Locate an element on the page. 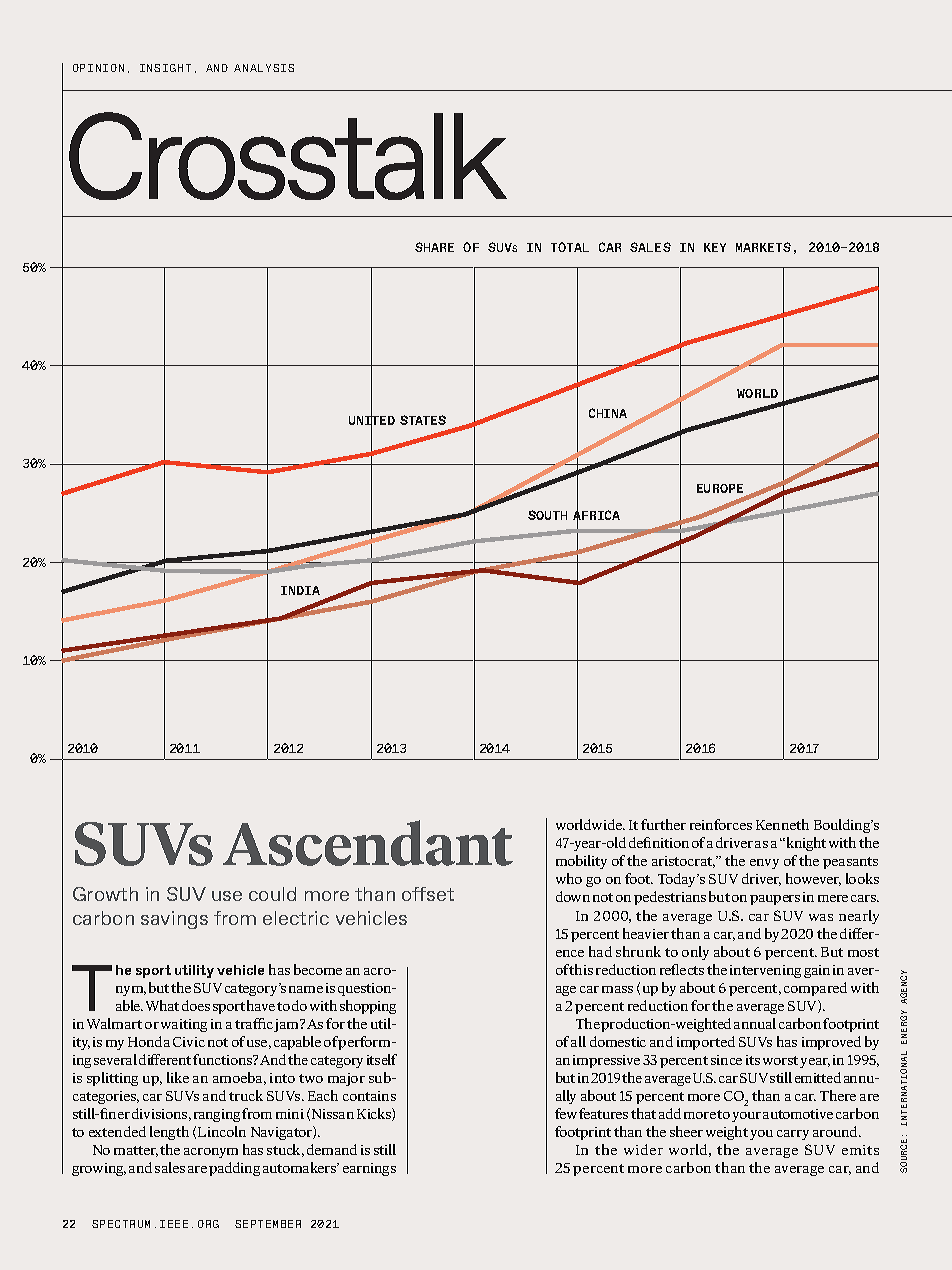  INDIA is located at coordinates (300, 590).
